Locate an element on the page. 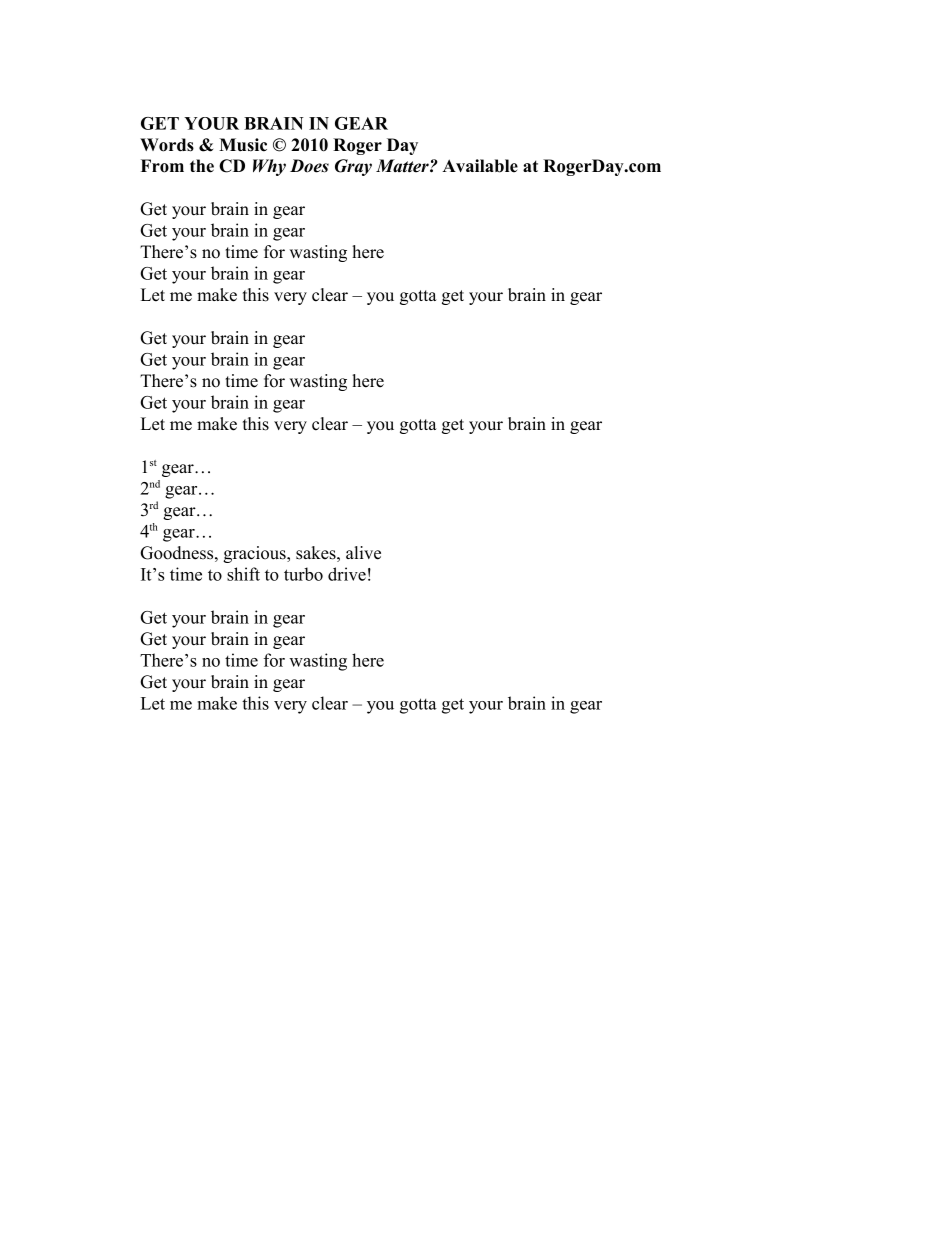 The width and height of the image is (952, 1233). drive is located at coordinates (347, 574).
